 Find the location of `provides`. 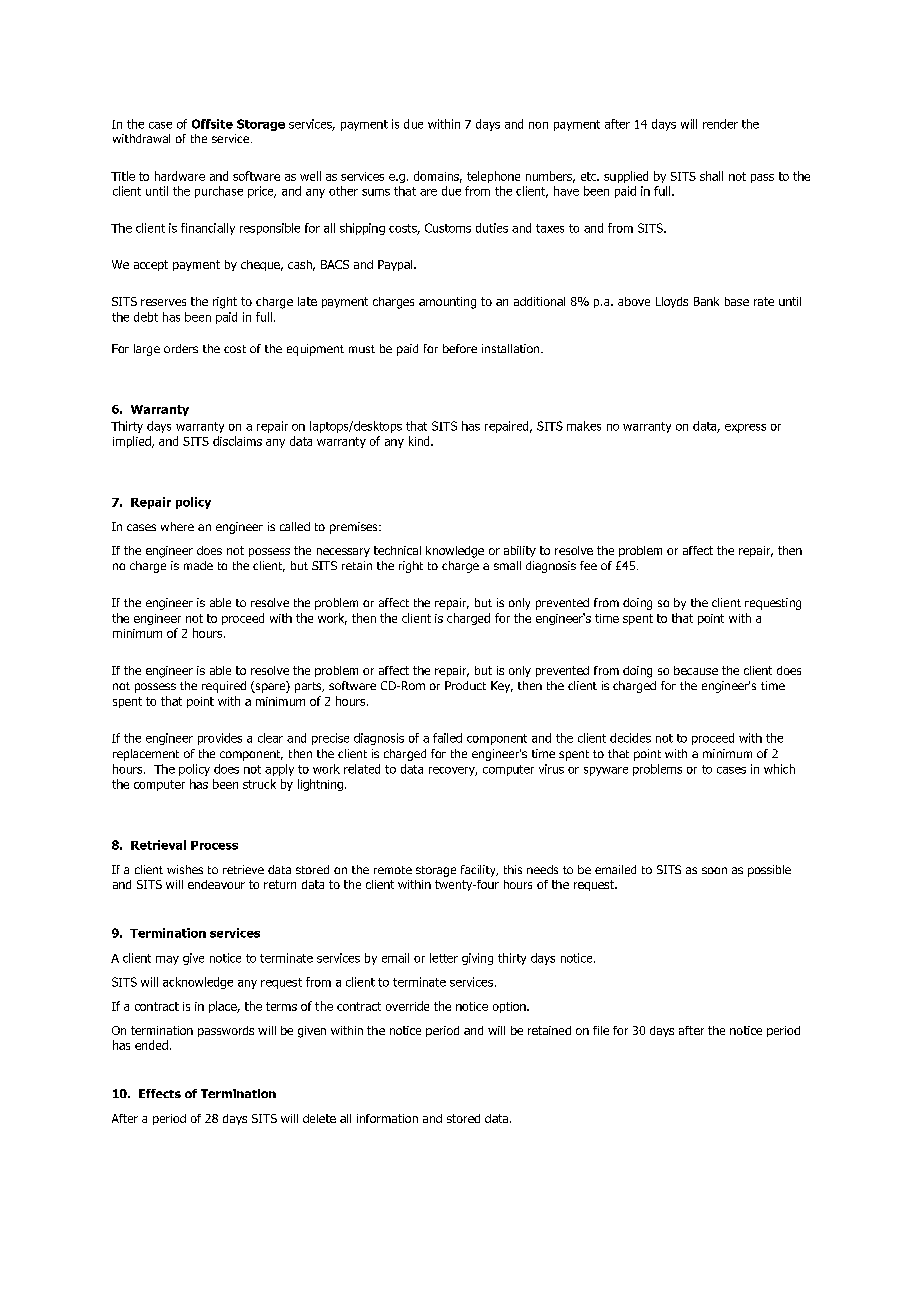

provides is located at coordinates (220, 739).
